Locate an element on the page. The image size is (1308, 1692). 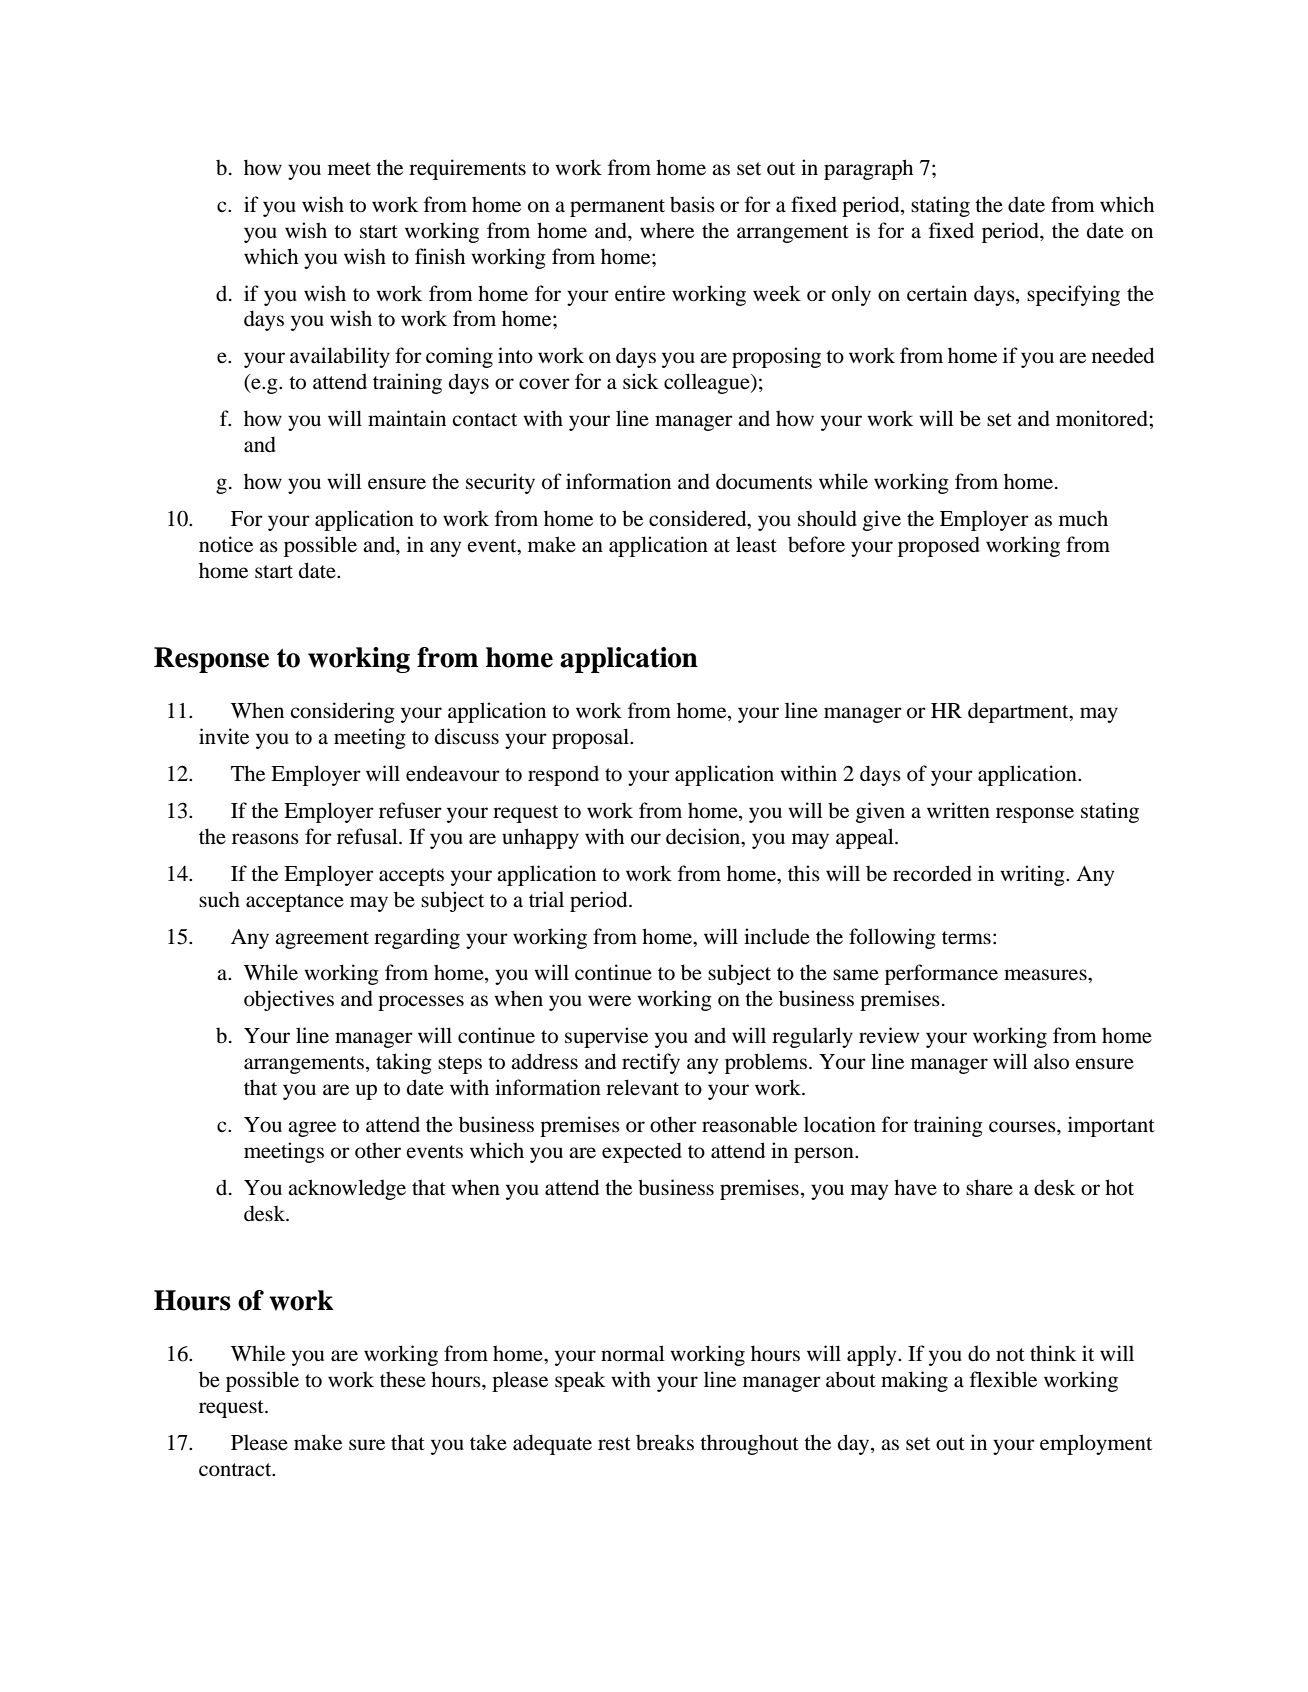
these is located at coordinates (403, 1379).
